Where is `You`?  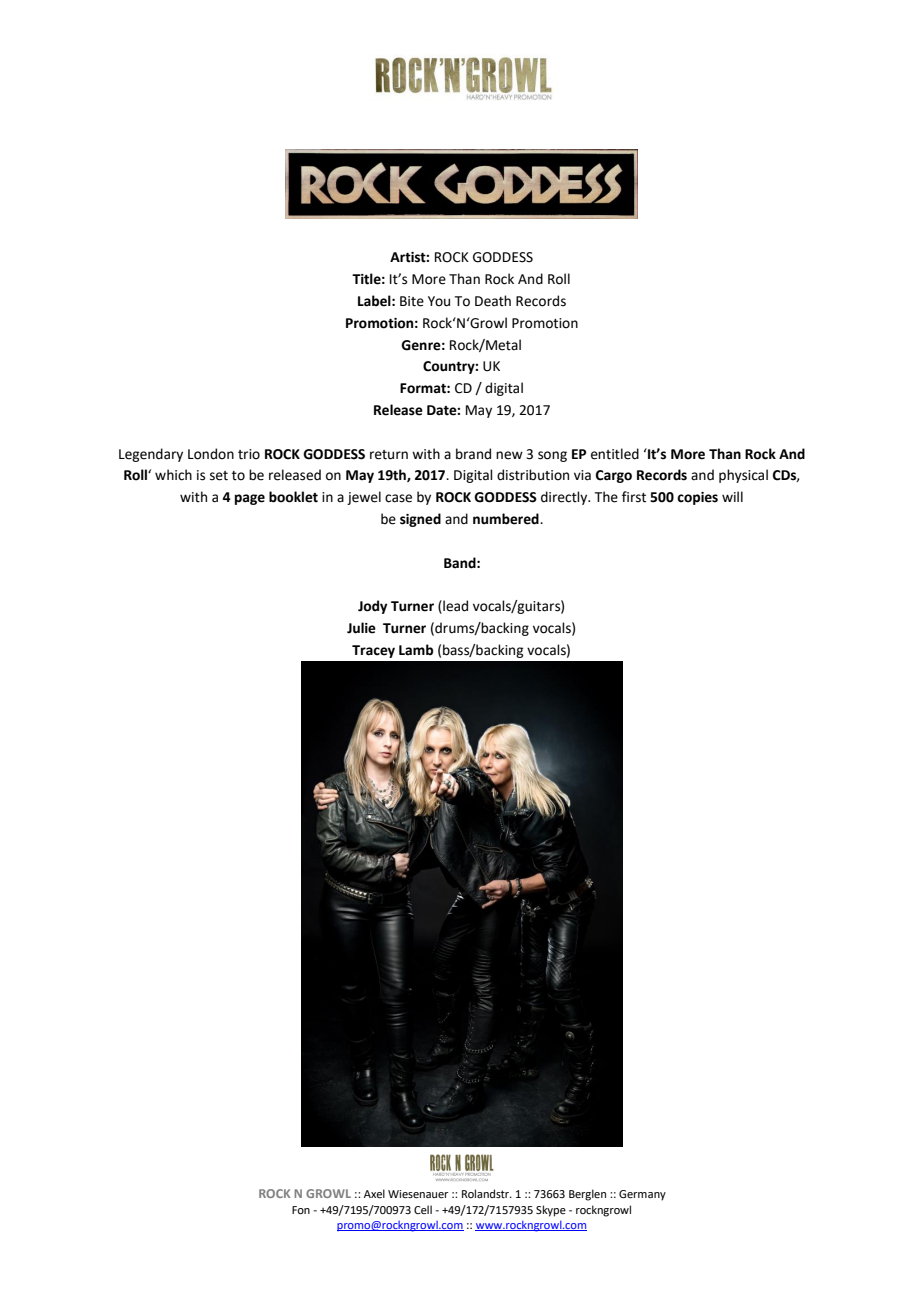
You is located at coordinates (439, 301).
